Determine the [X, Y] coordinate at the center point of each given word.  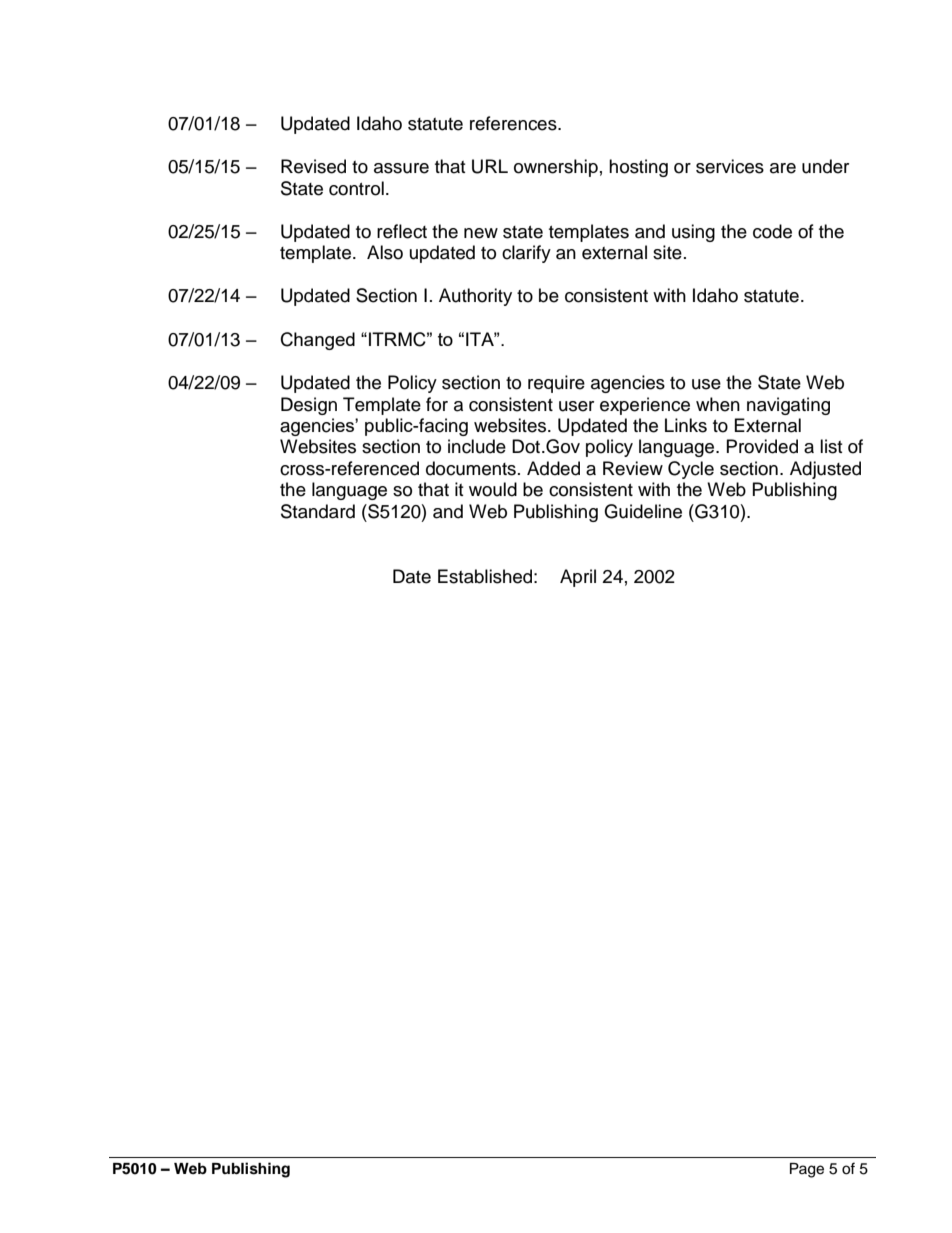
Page [807, 1170]
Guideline [643, 511]
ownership [556, 168]
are [783, 168]
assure [401, 168]
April [578, 578]
